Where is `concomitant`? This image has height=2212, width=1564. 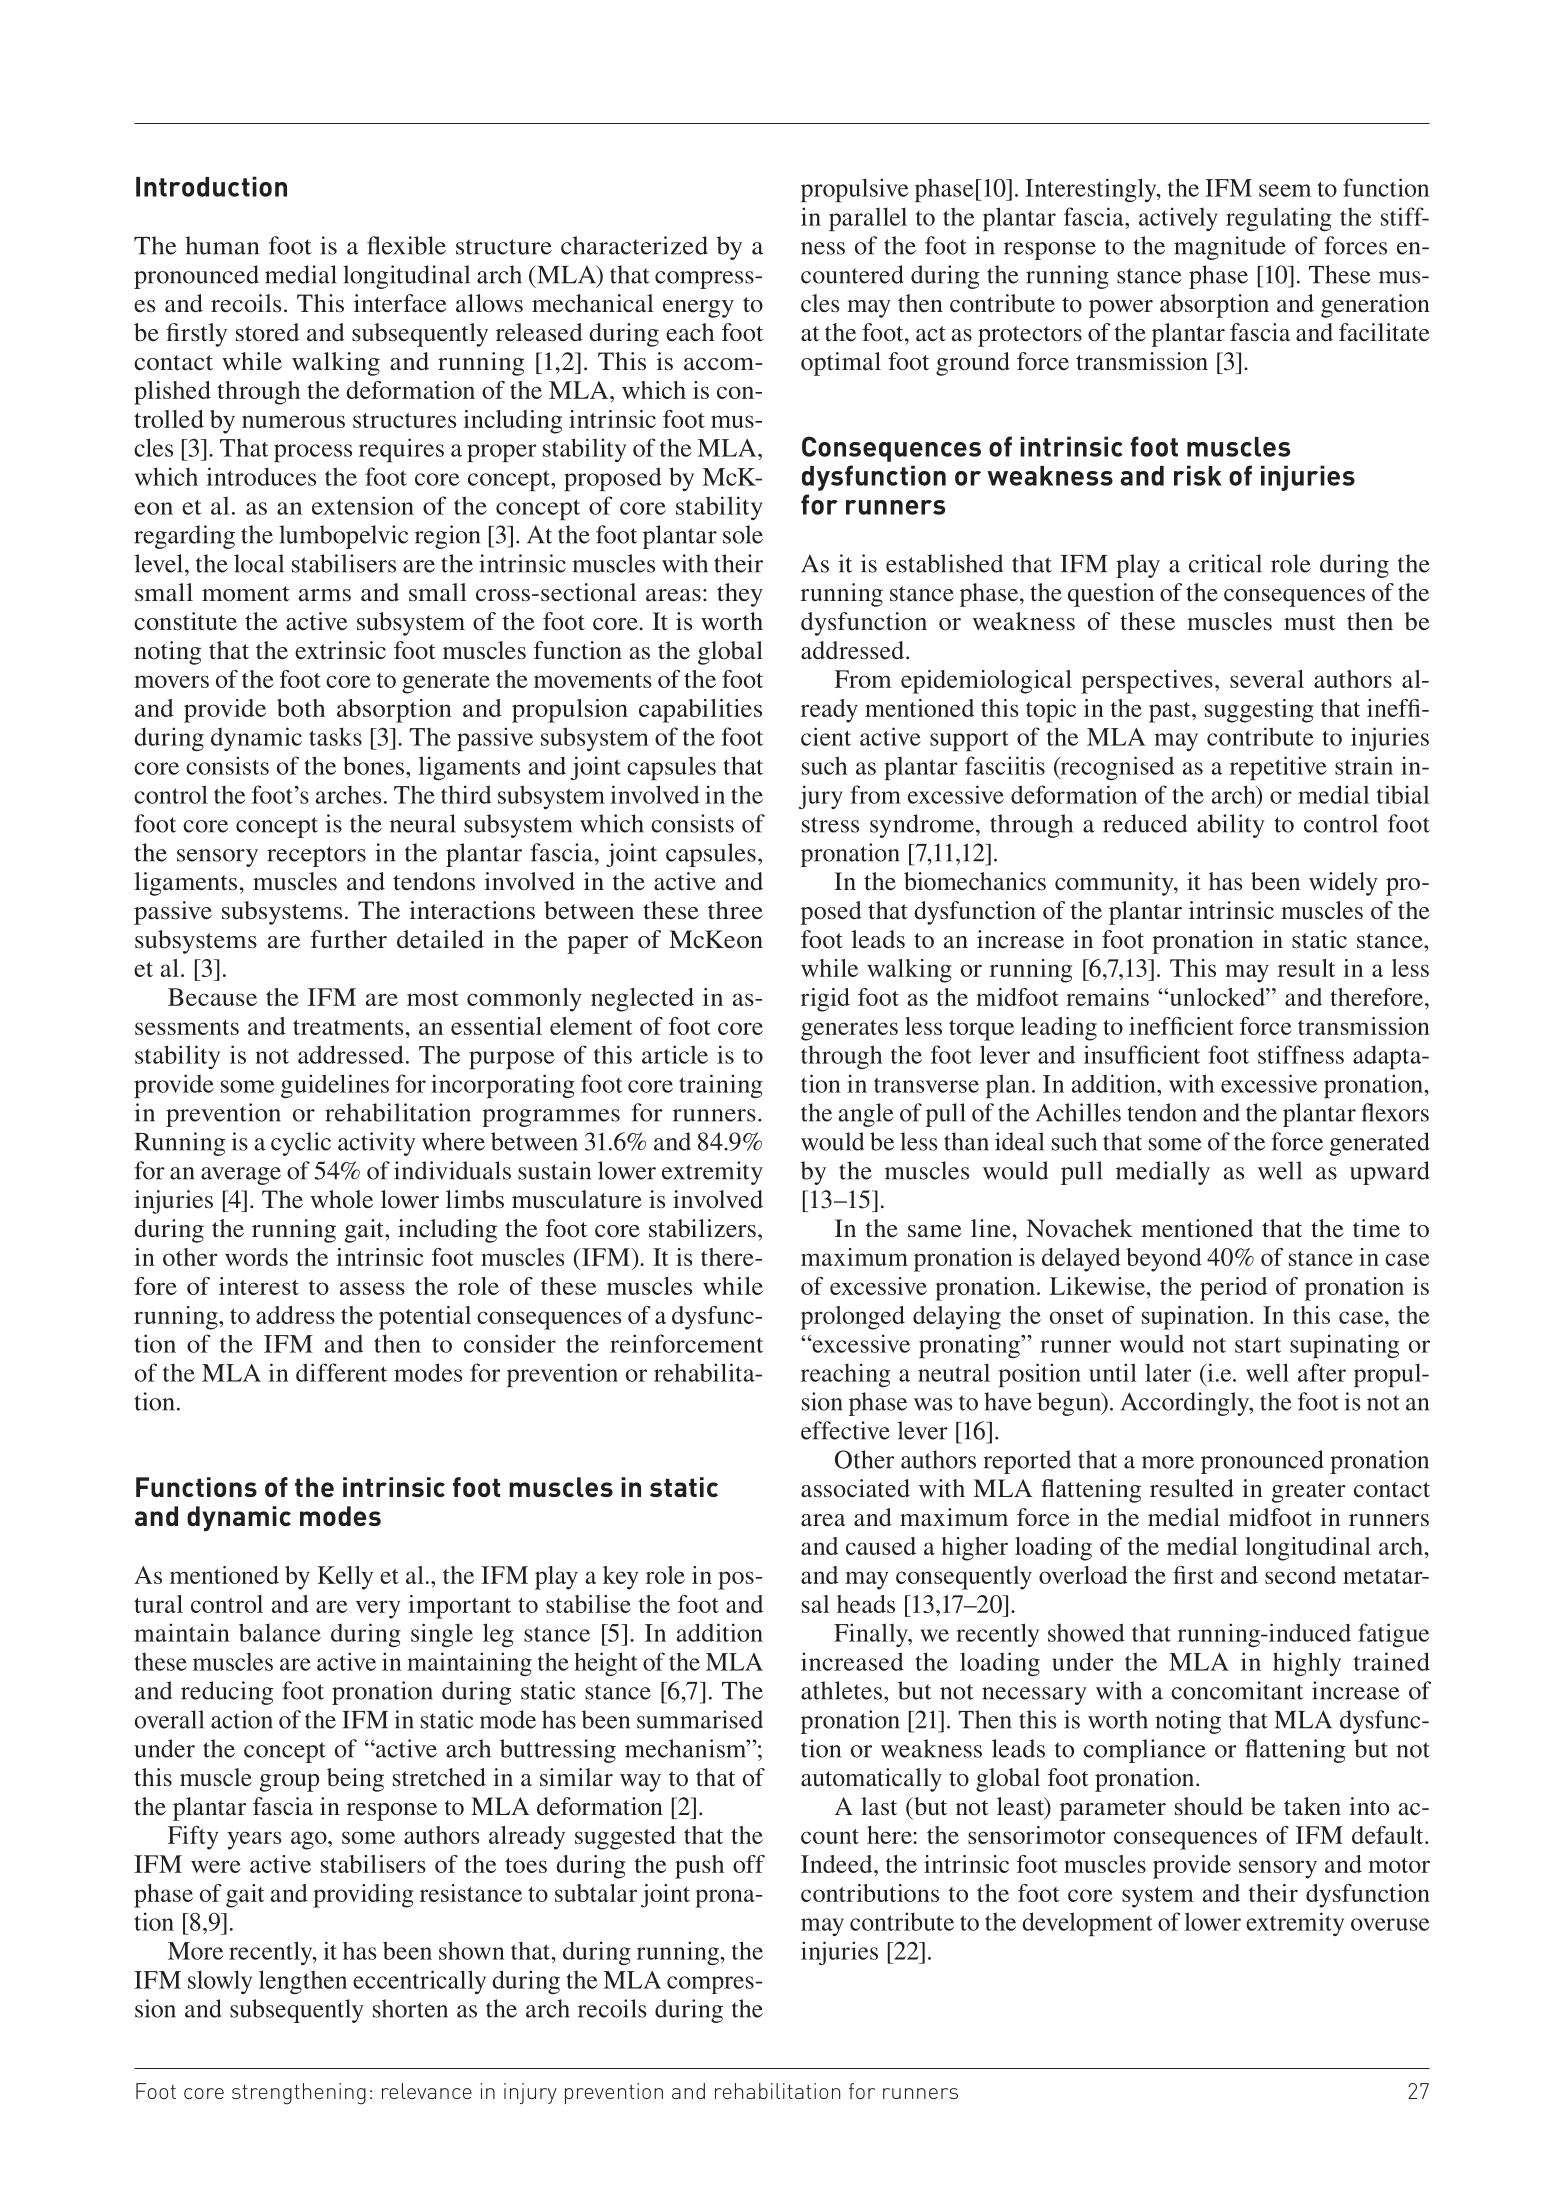 concomitant is located at coordinates (1237, 1690).
